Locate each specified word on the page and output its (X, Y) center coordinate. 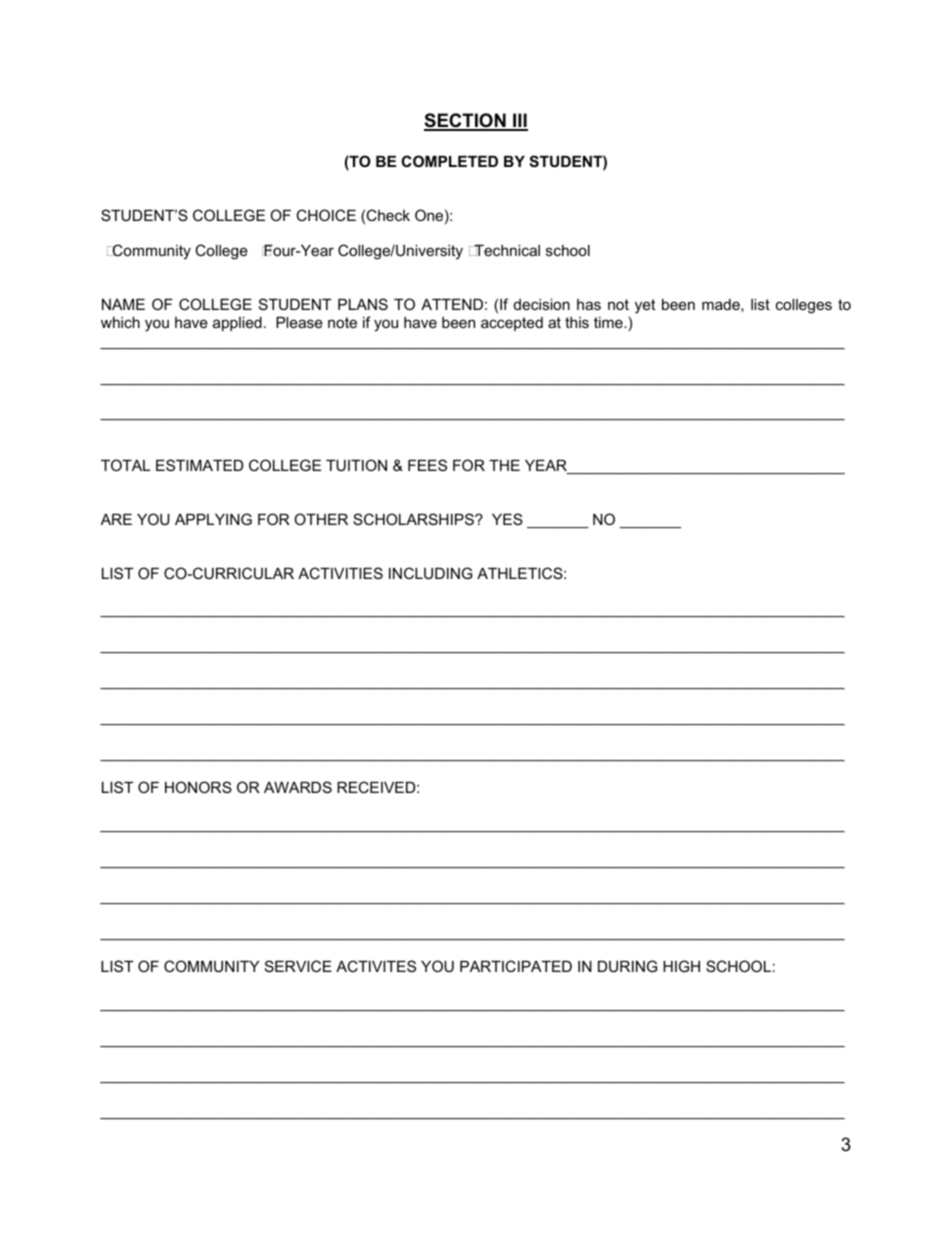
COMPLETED (449, 161)
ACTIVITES (376, 966)
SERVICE (298, 966)
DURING (627, 966)
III (519, 121)
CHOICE (326, 215)
